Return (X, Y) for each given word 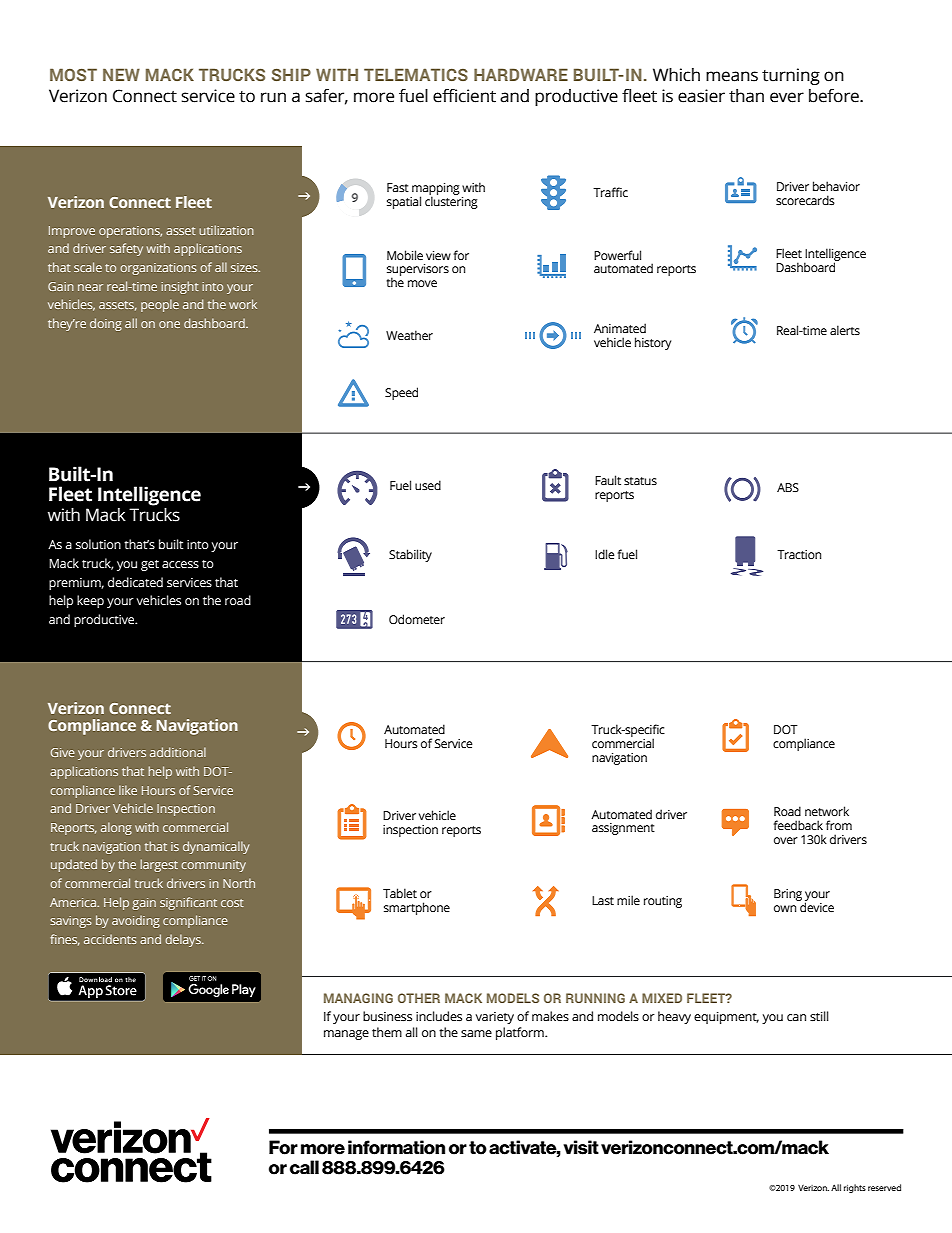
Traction (799, 554)
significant (188, 903)
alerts (845, 330)
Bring (788, 895)
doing (106, 324)
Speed (401, 393)
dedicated (135, 582)
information (396, 1147)
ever (787, 97)
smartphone (417, 908)
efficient (464, 96)
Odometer (417, 619)
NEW (121, 74)
